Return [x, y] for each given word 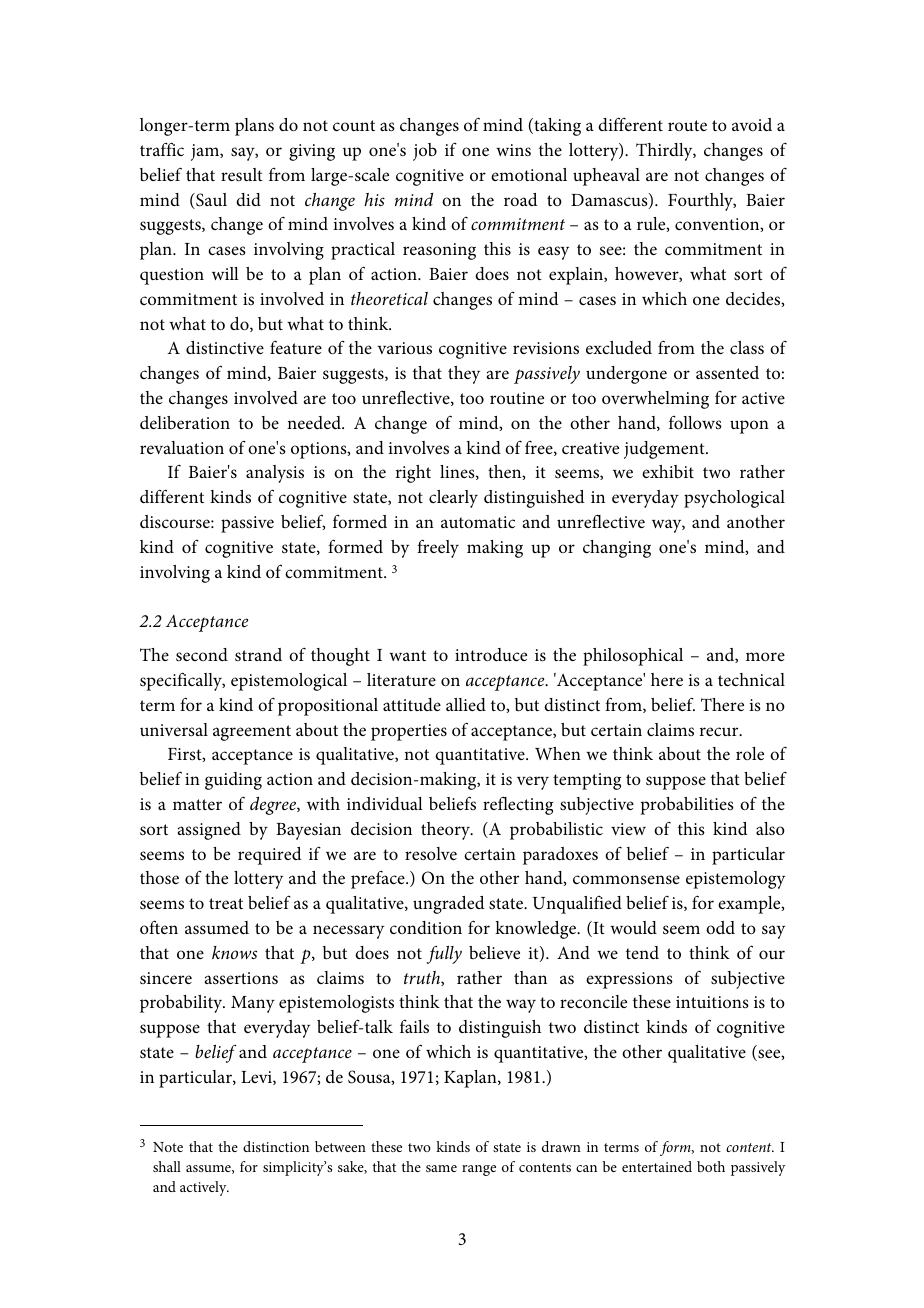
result [242, 174]
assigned [209, 831]
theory [446, 831]
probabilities [687, 806]
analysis [275, 474]
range [479, 1170]
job [425, 152]
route [687, 125]
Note [168, 1147]
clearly [453, 499]
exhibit [668, 471]
